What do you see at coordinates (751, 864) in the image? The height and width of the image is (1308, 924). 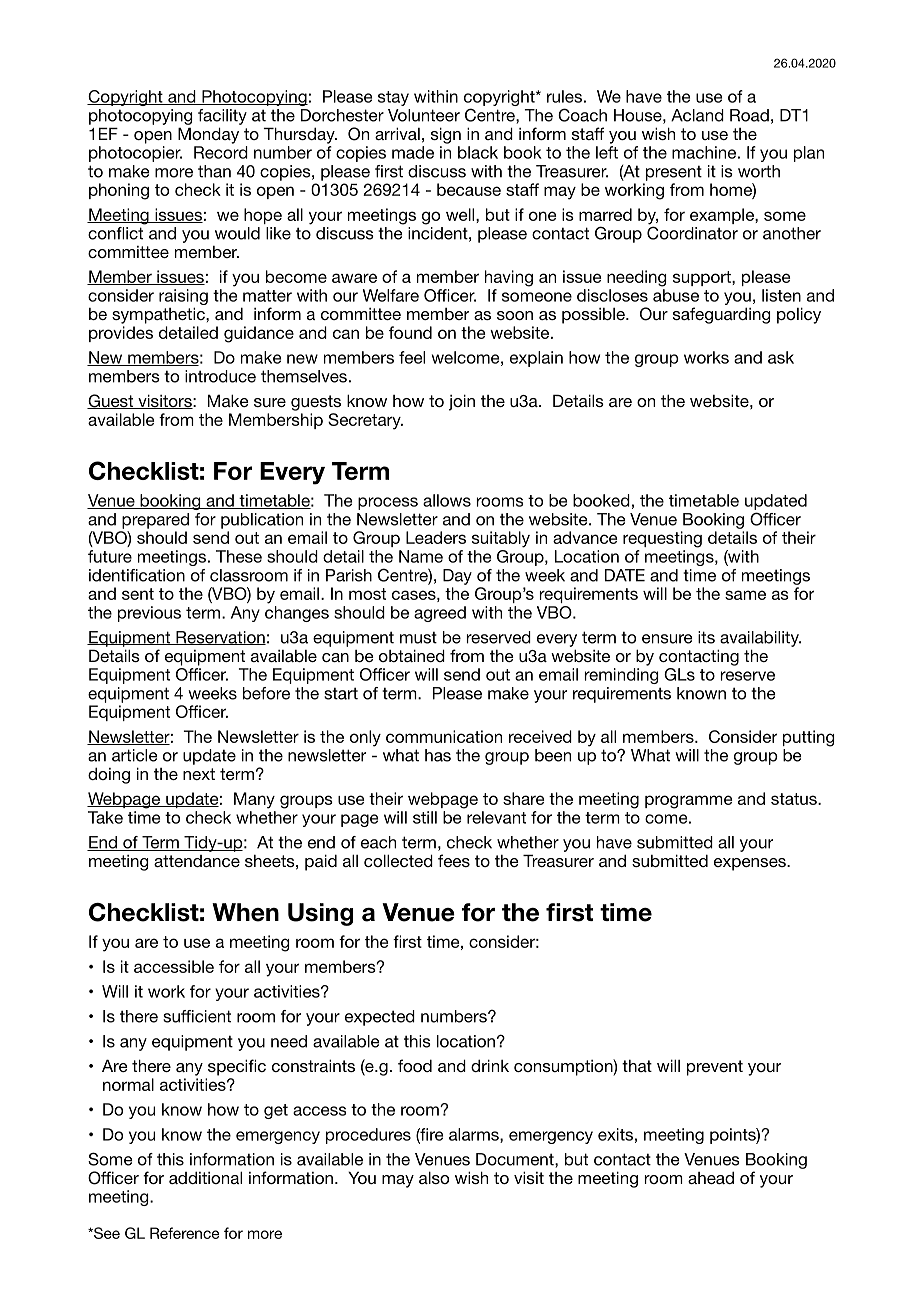 I see `expenses` at bounding box center [751, 864].
